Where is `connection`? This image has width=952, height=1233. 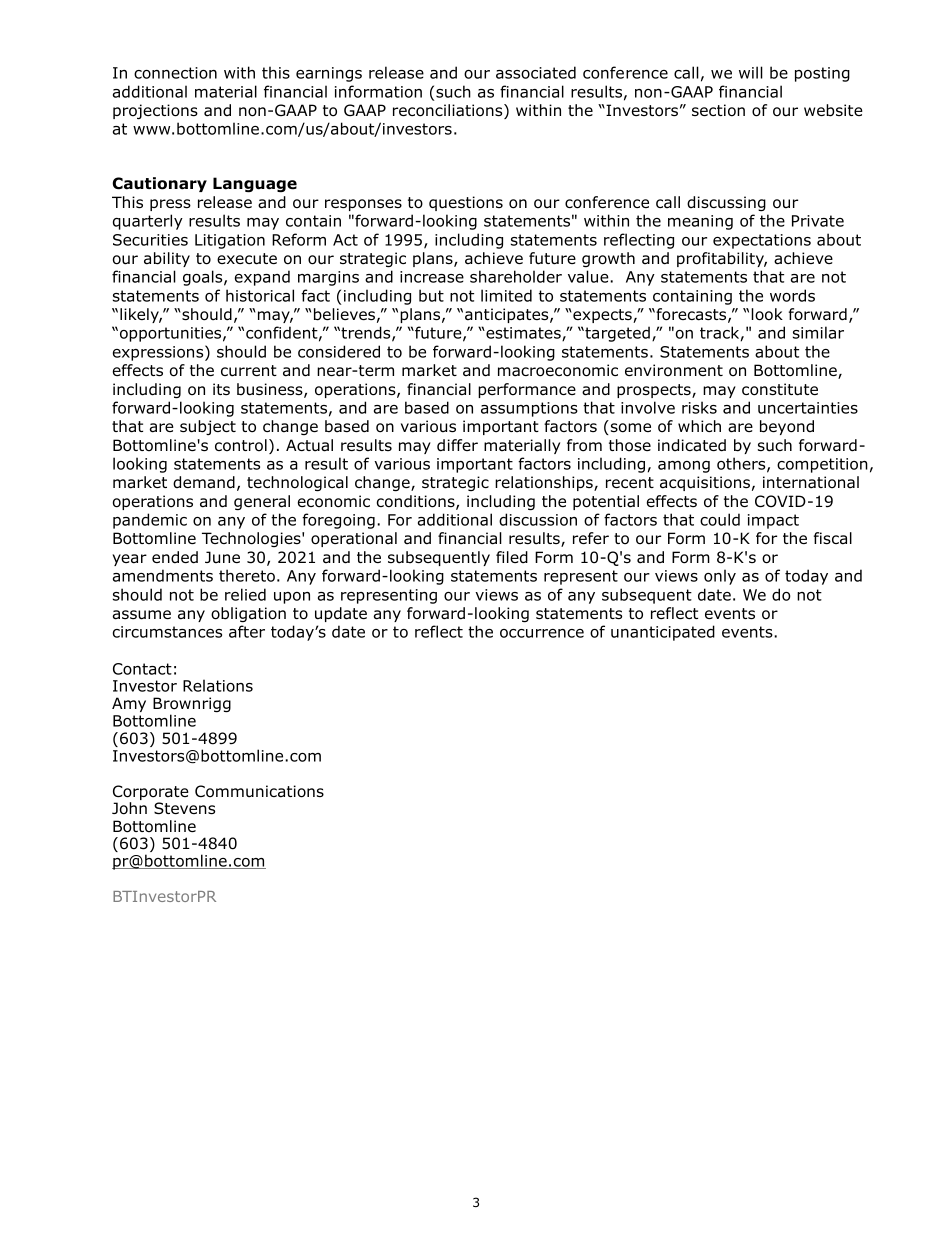 connection is located at coordinates (175, 73).
